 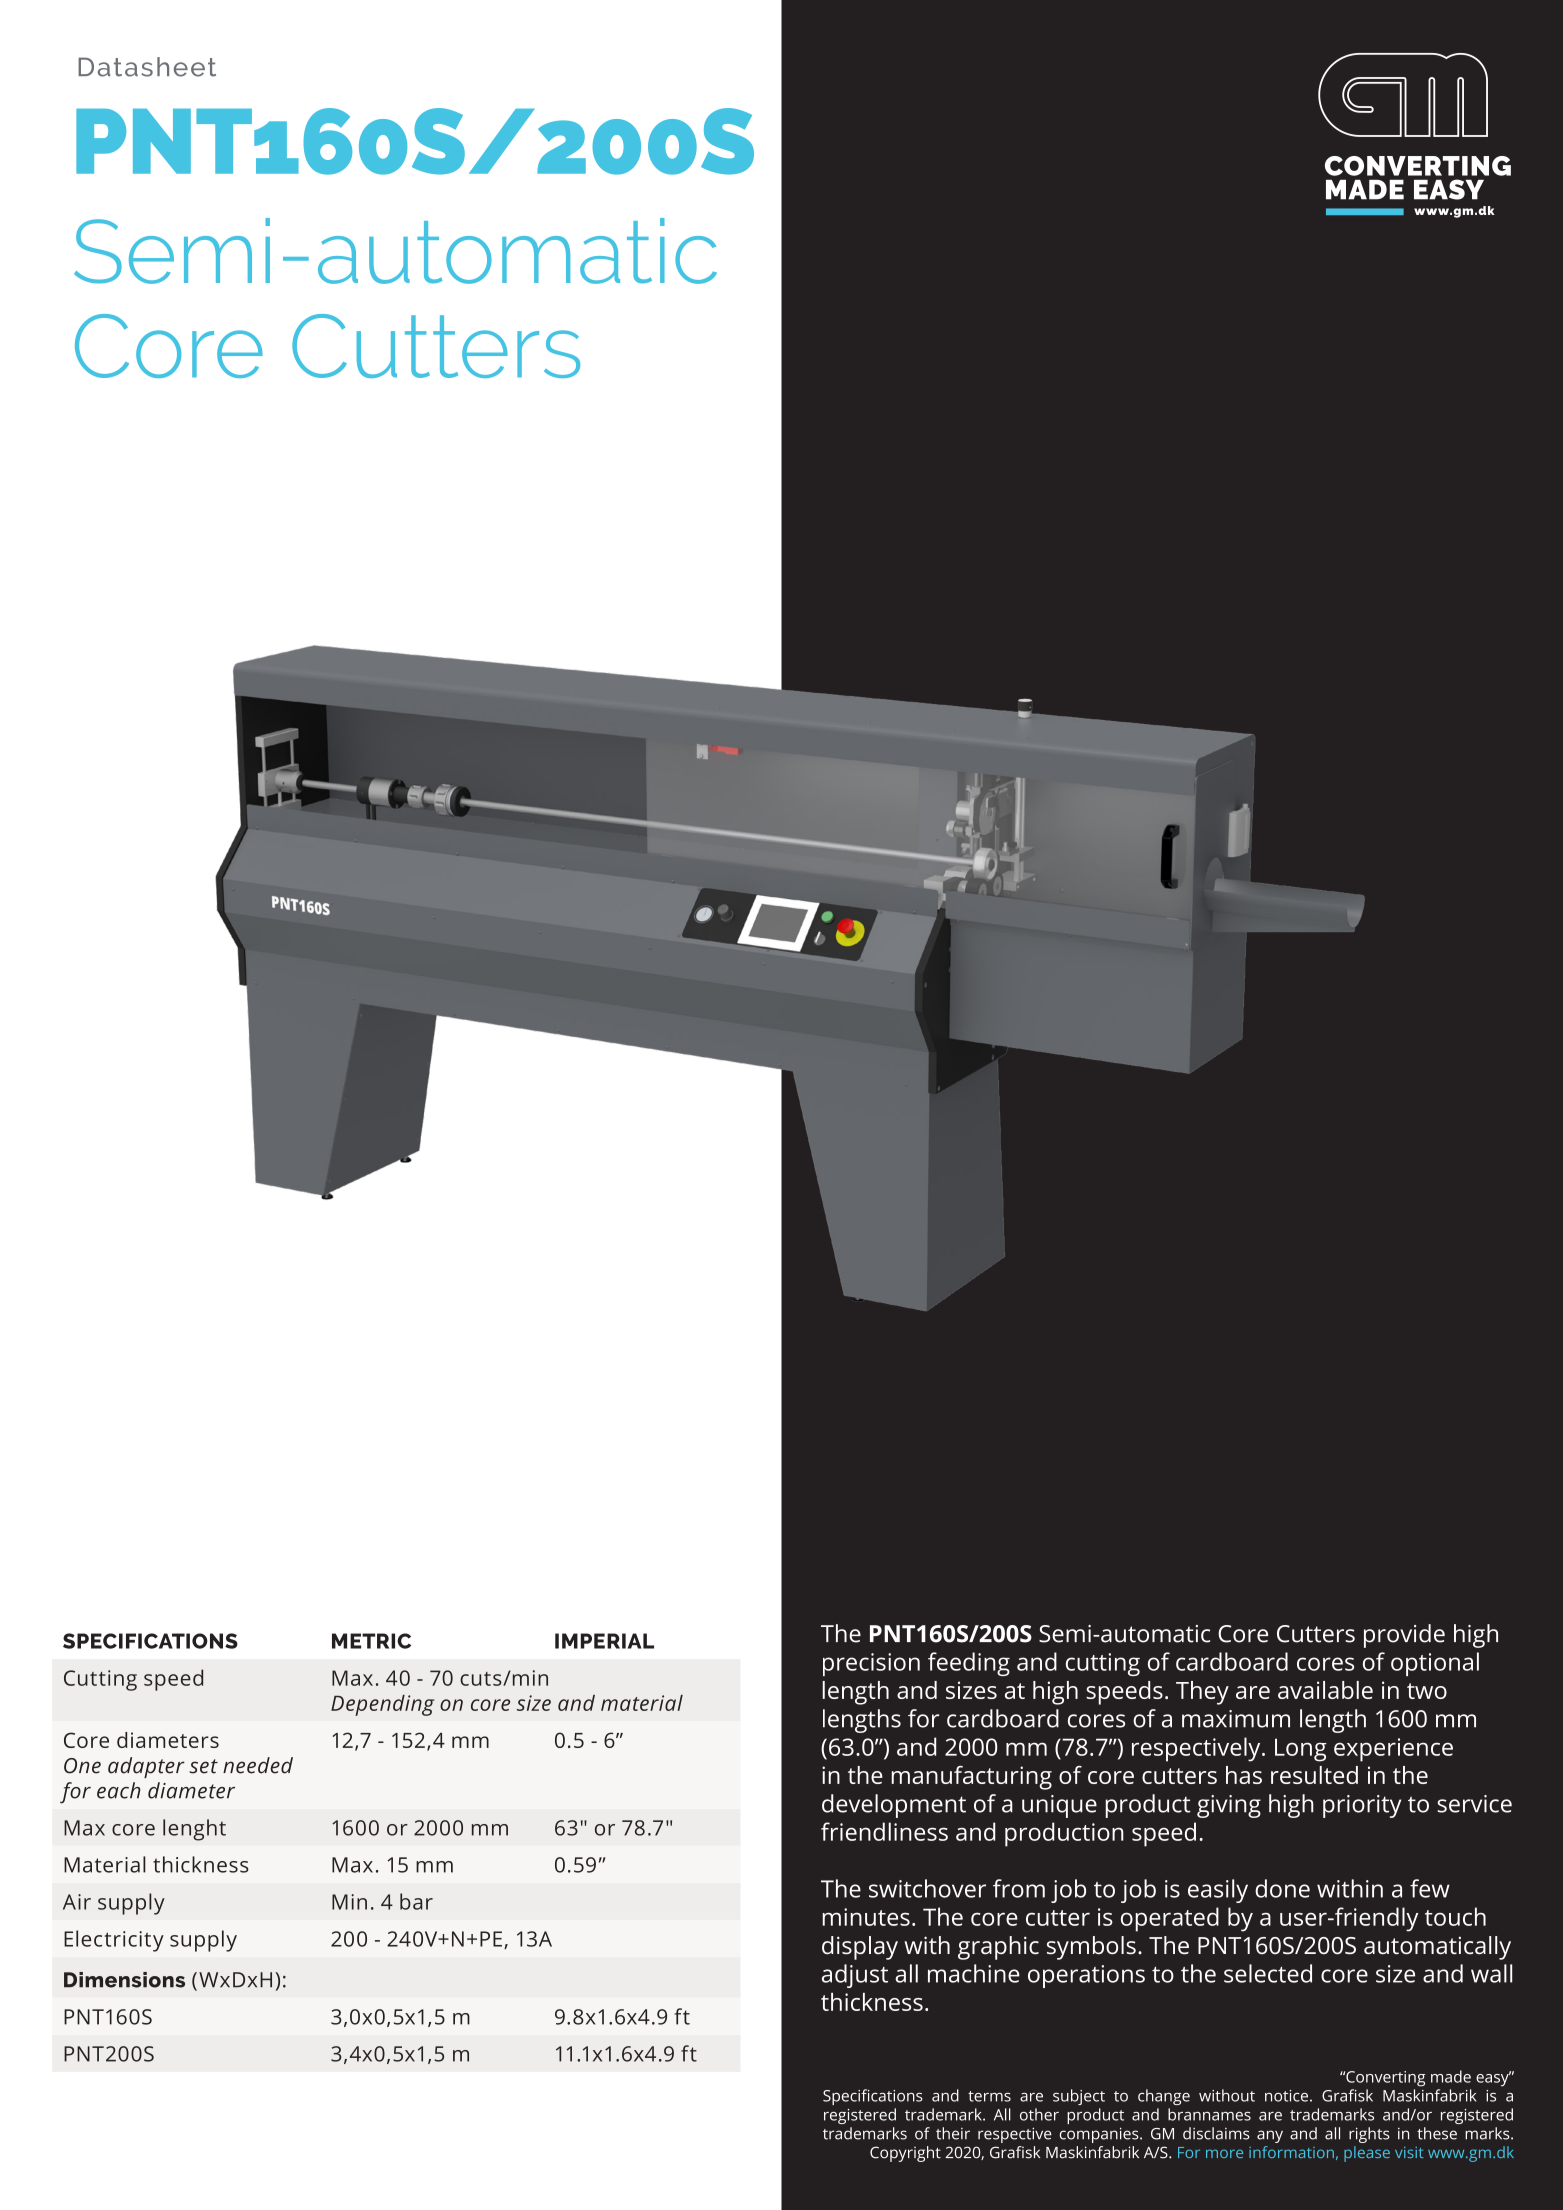 I want to click on precision, so click(x=871, y=1664).
